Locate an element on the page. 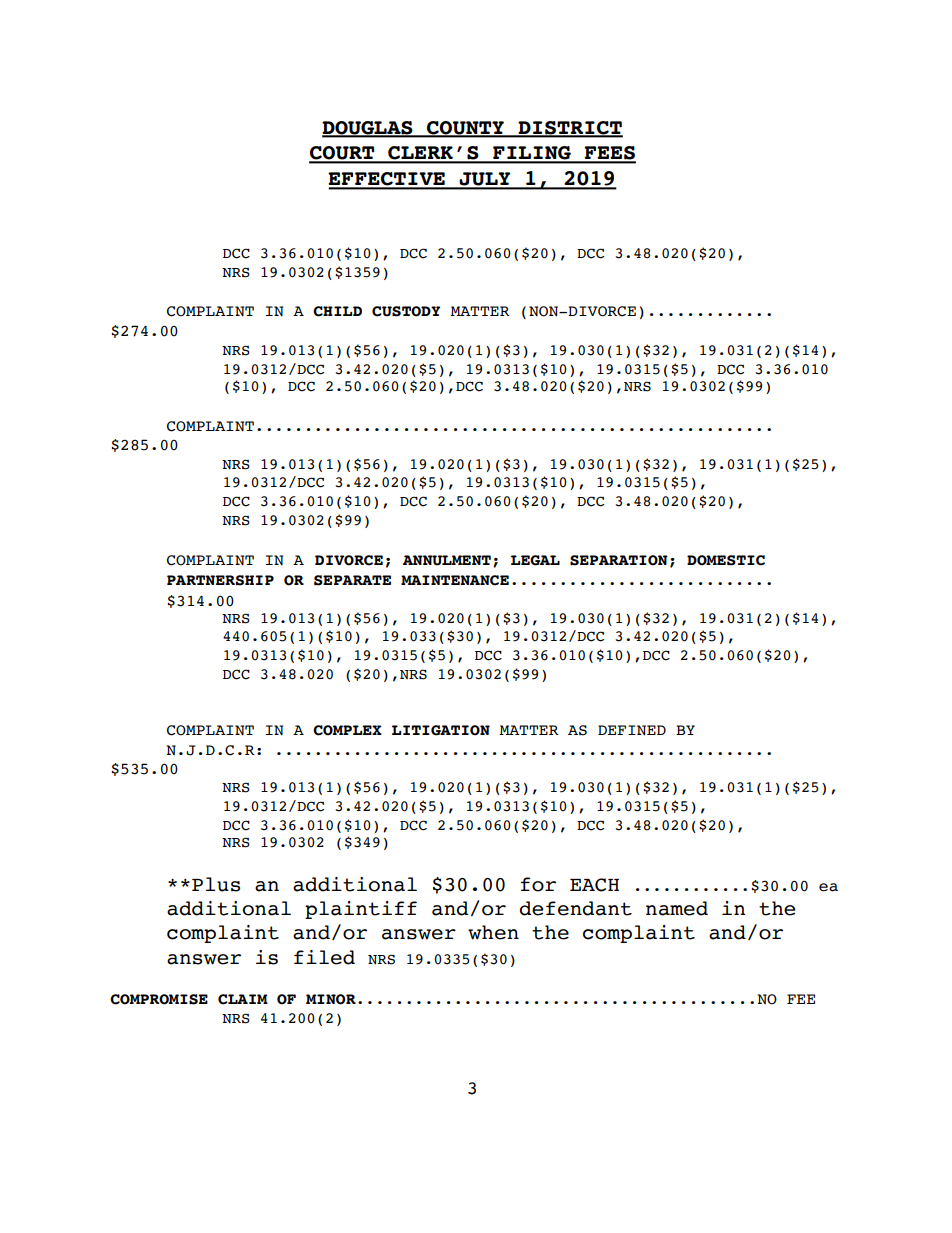  LITIGATION is located at coordinates (441, 730).
